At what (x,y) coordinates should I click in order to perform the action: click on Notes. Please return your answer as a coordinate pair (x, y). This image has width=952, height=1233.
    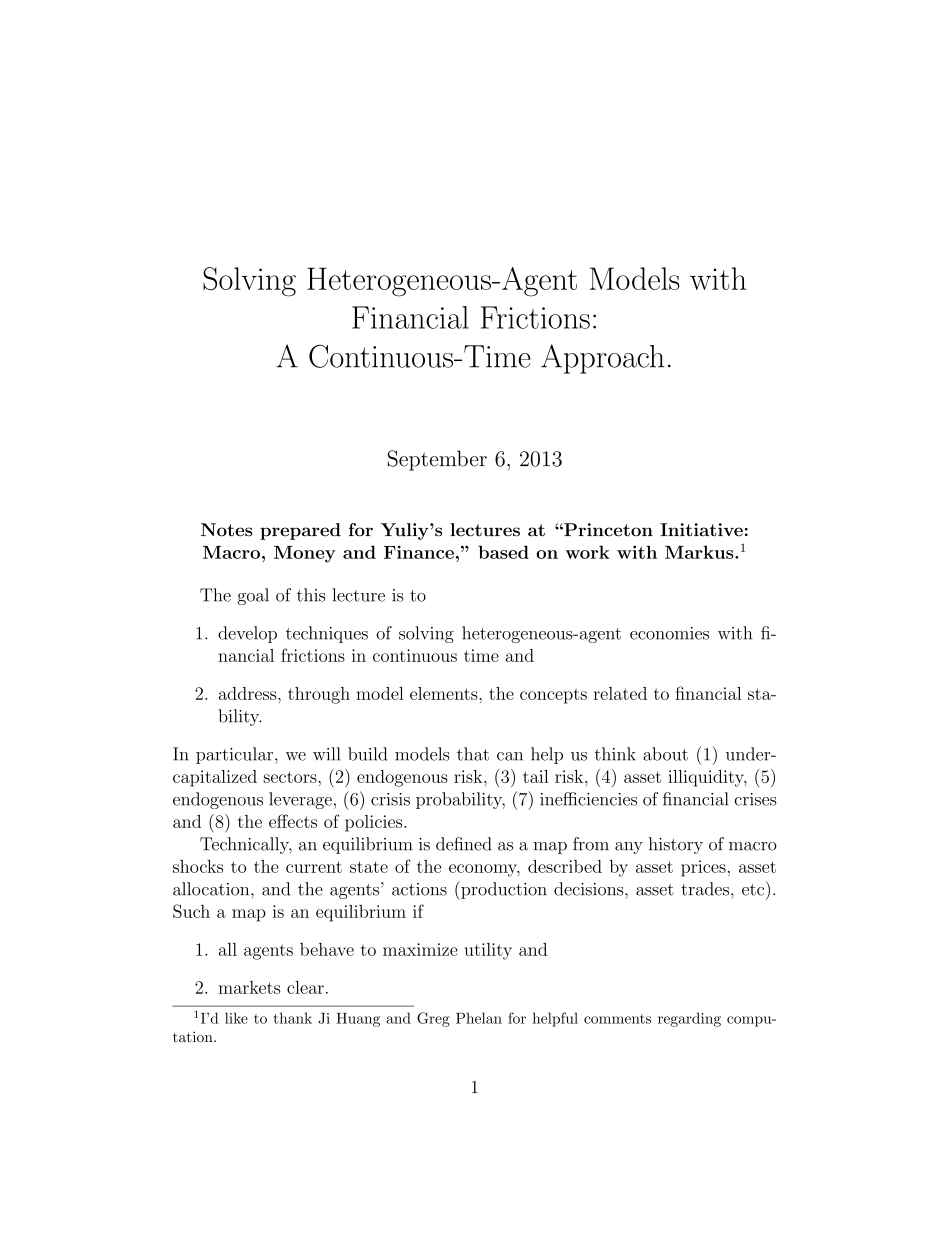
    Looking at the image, I should click on (226, 530).
